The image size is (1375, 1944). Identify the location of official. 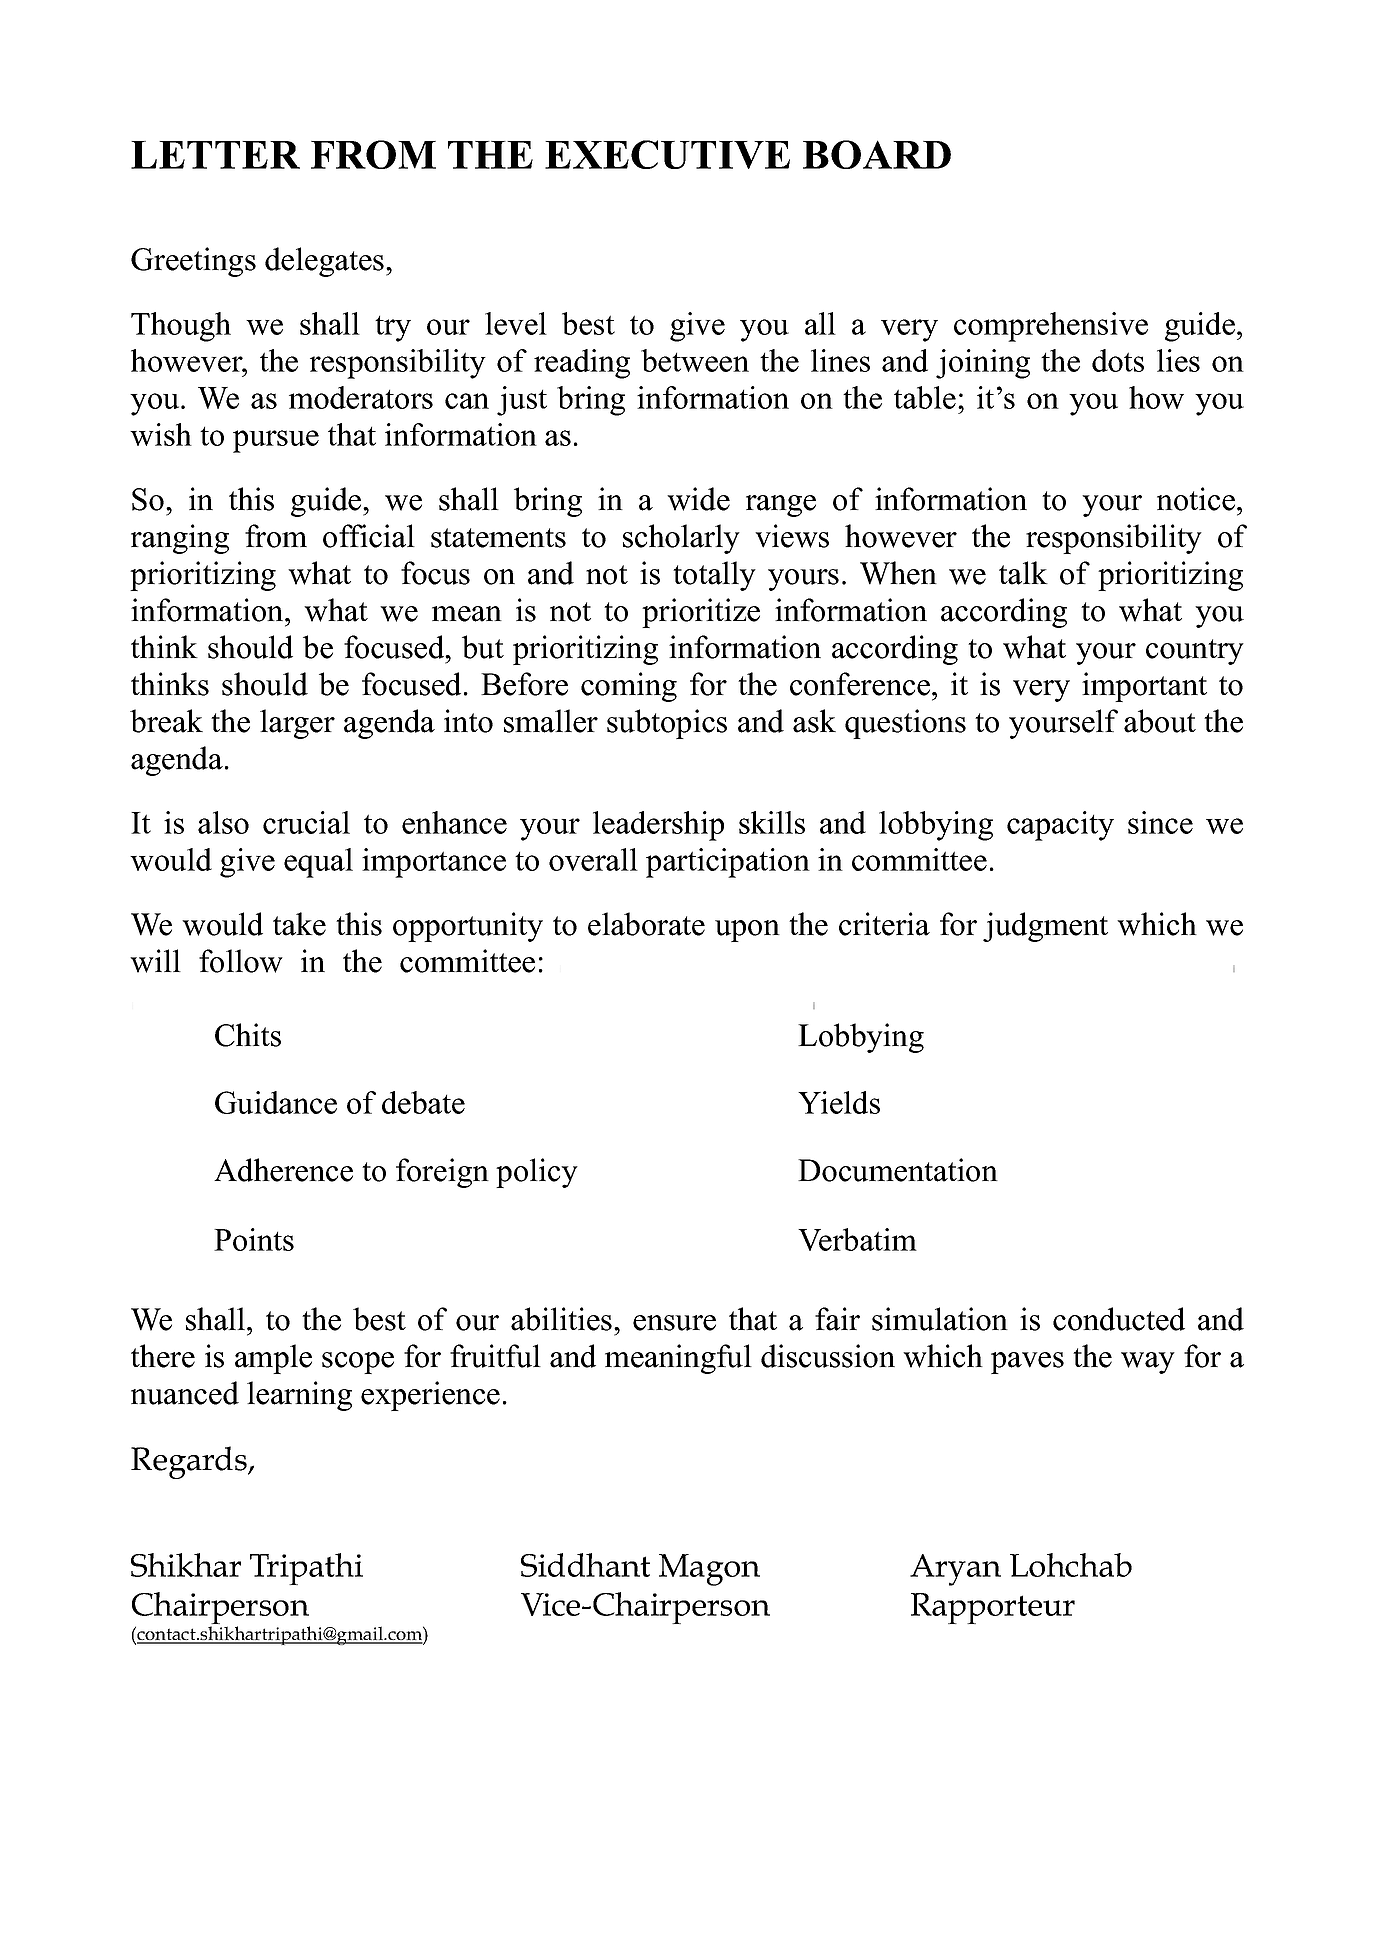
(369, 536).
